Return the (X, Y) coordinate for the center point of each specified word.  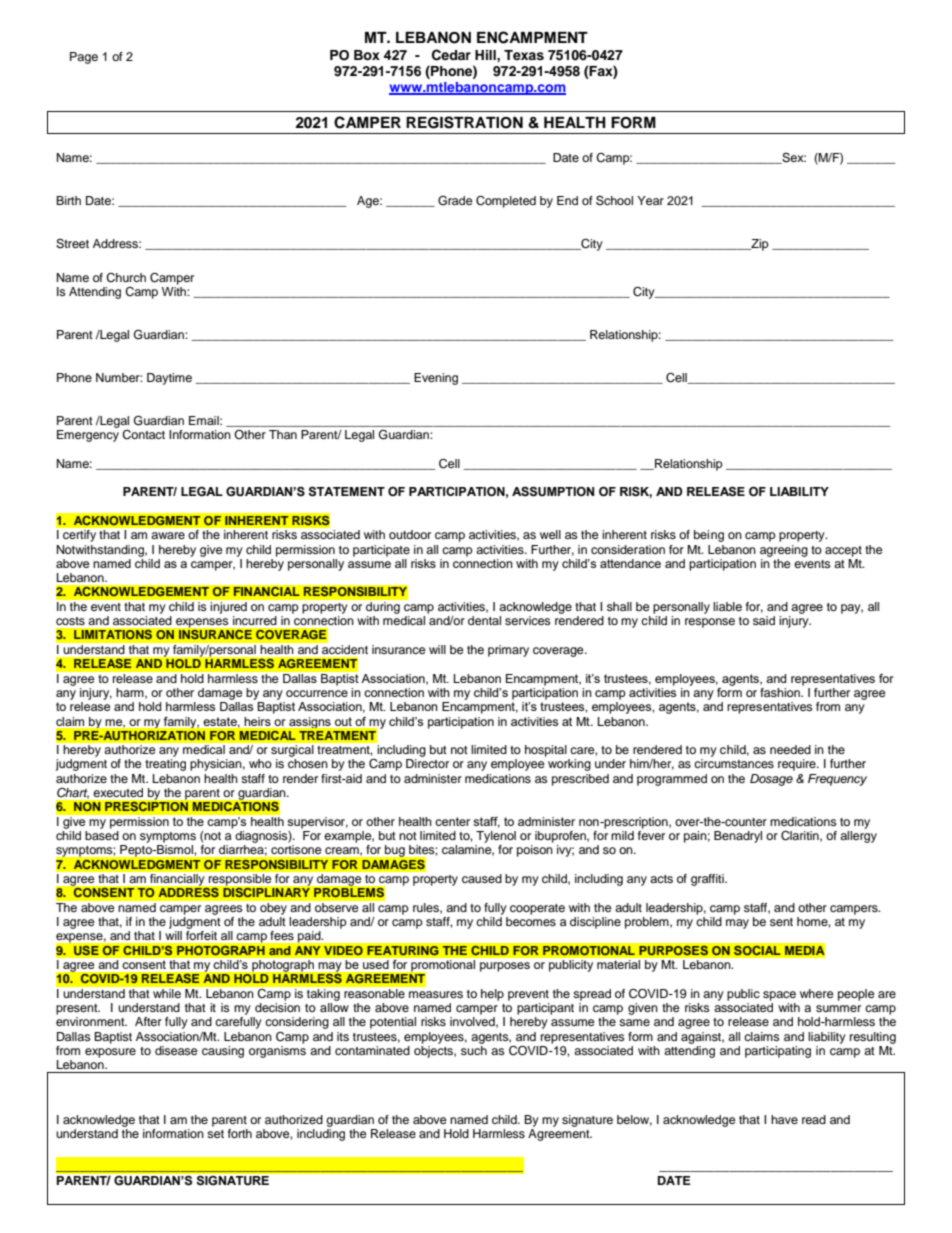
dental (484, 620)
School (614, 200)
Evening (436, 379)
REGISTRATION (464, 122)
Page (84, 58)
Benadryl (738, 837)
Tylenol (496, 837)
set (215, 1134)
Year (650, 200)
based (102, 835)
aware (168, 535)
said (764, 620)
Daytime (169, 379)
